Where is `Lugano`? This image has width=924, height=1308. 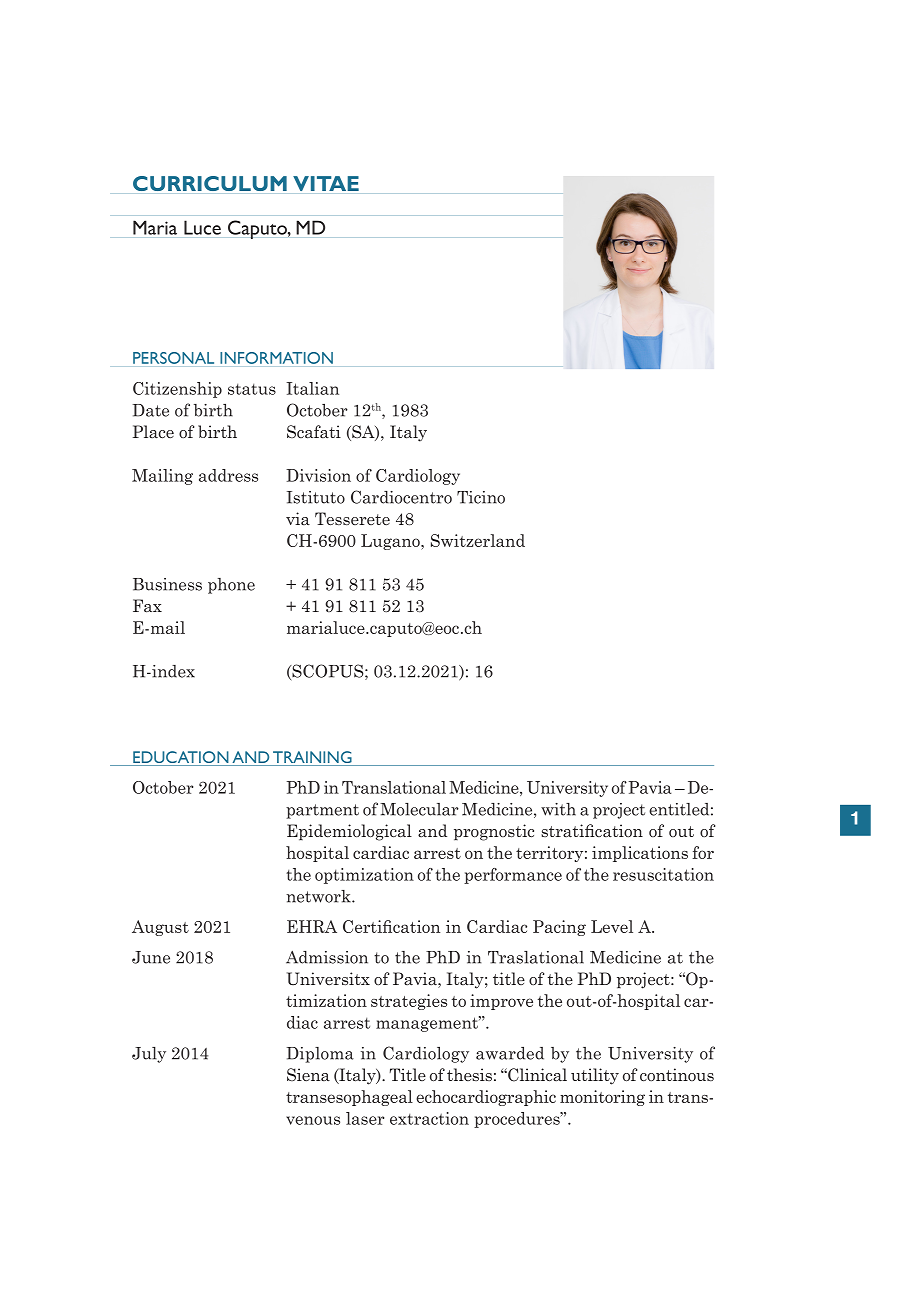 Lugano is located at coordinates (391, 542).
